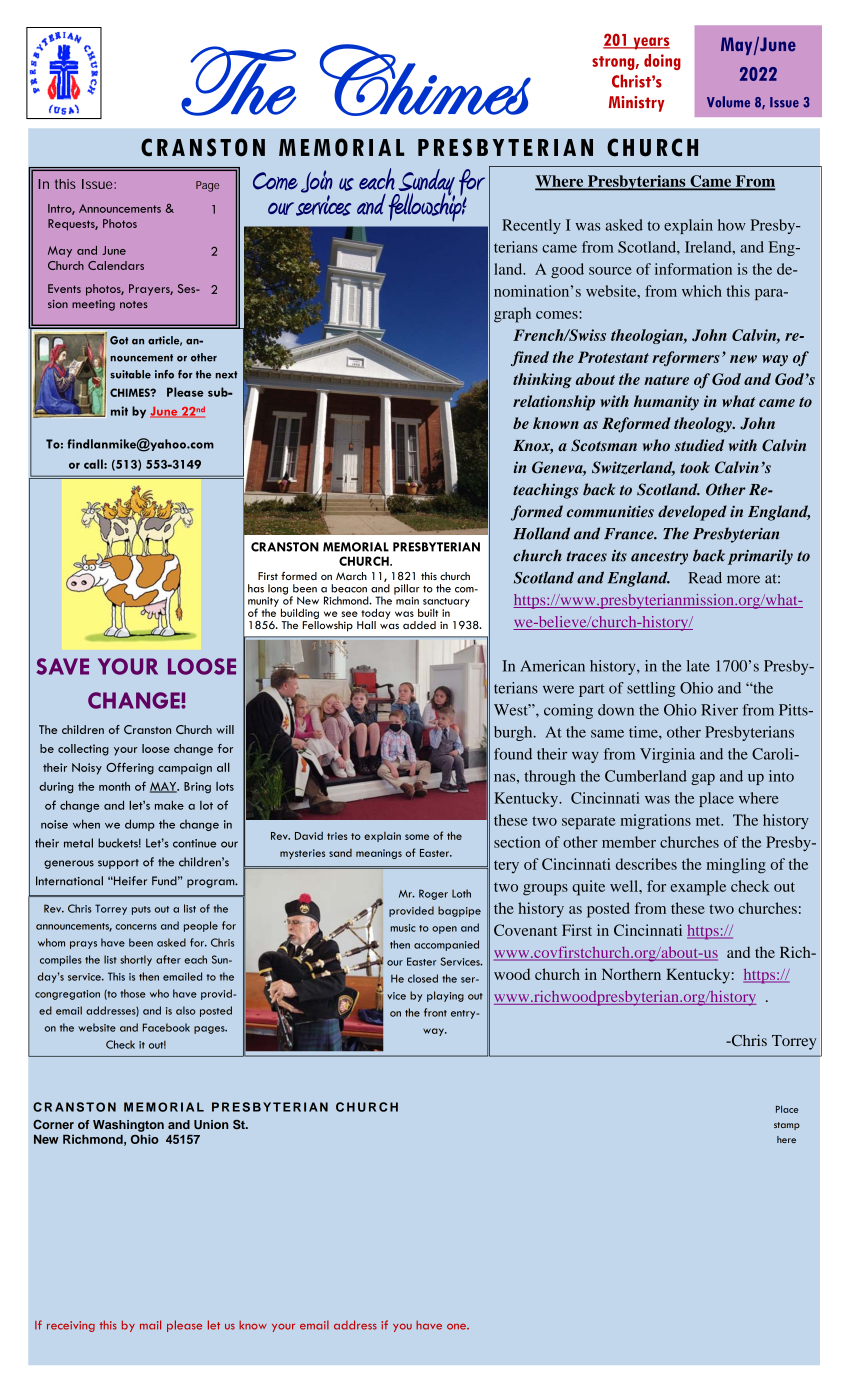 The width and height of the screenshot is (849, 1400). What do you see at coordinates (141, 910) in the screenshot?
I see `puts` at bounding box center [141, 910].
